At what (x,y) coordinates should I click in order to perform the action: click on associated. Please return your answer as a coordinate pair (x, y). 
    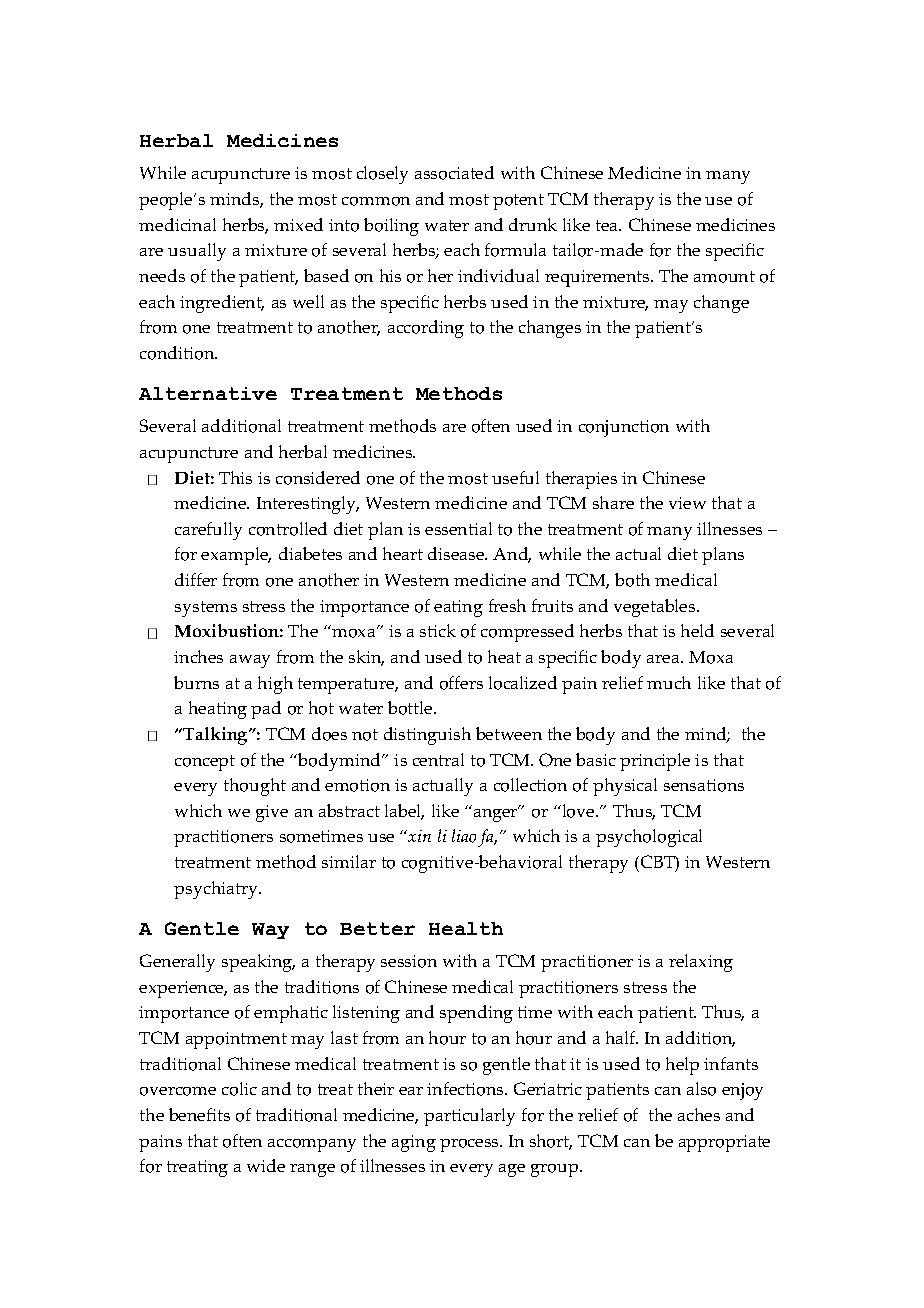
    Looking at the image, I should click on (454, 173).
